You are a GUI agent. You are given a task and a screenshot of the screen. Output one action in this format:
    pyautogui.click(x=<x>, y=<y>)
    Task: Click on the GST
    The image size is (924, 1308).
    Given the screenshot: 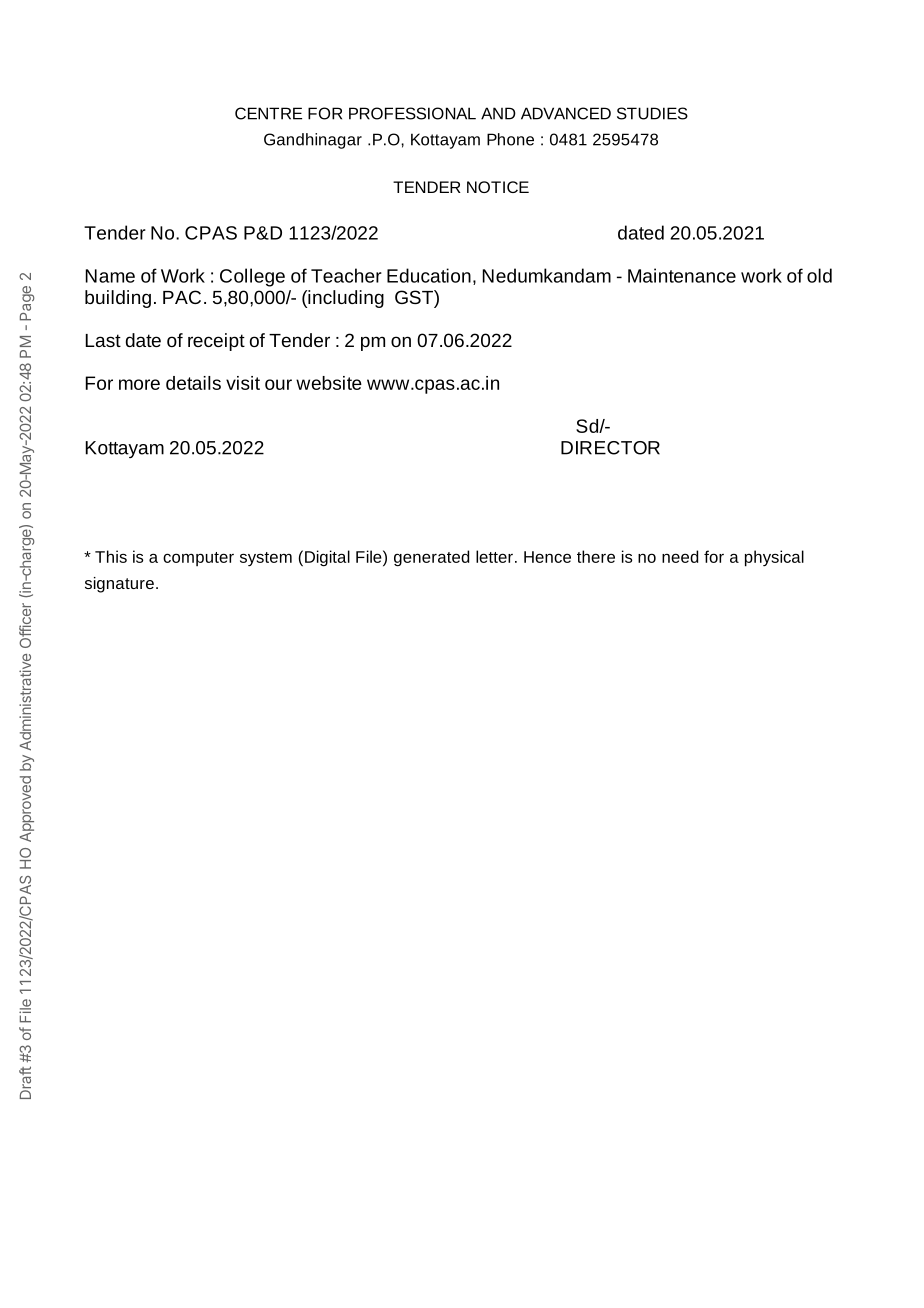 What is the action you would take?
    pyautogui.click(x=415, y=297)
